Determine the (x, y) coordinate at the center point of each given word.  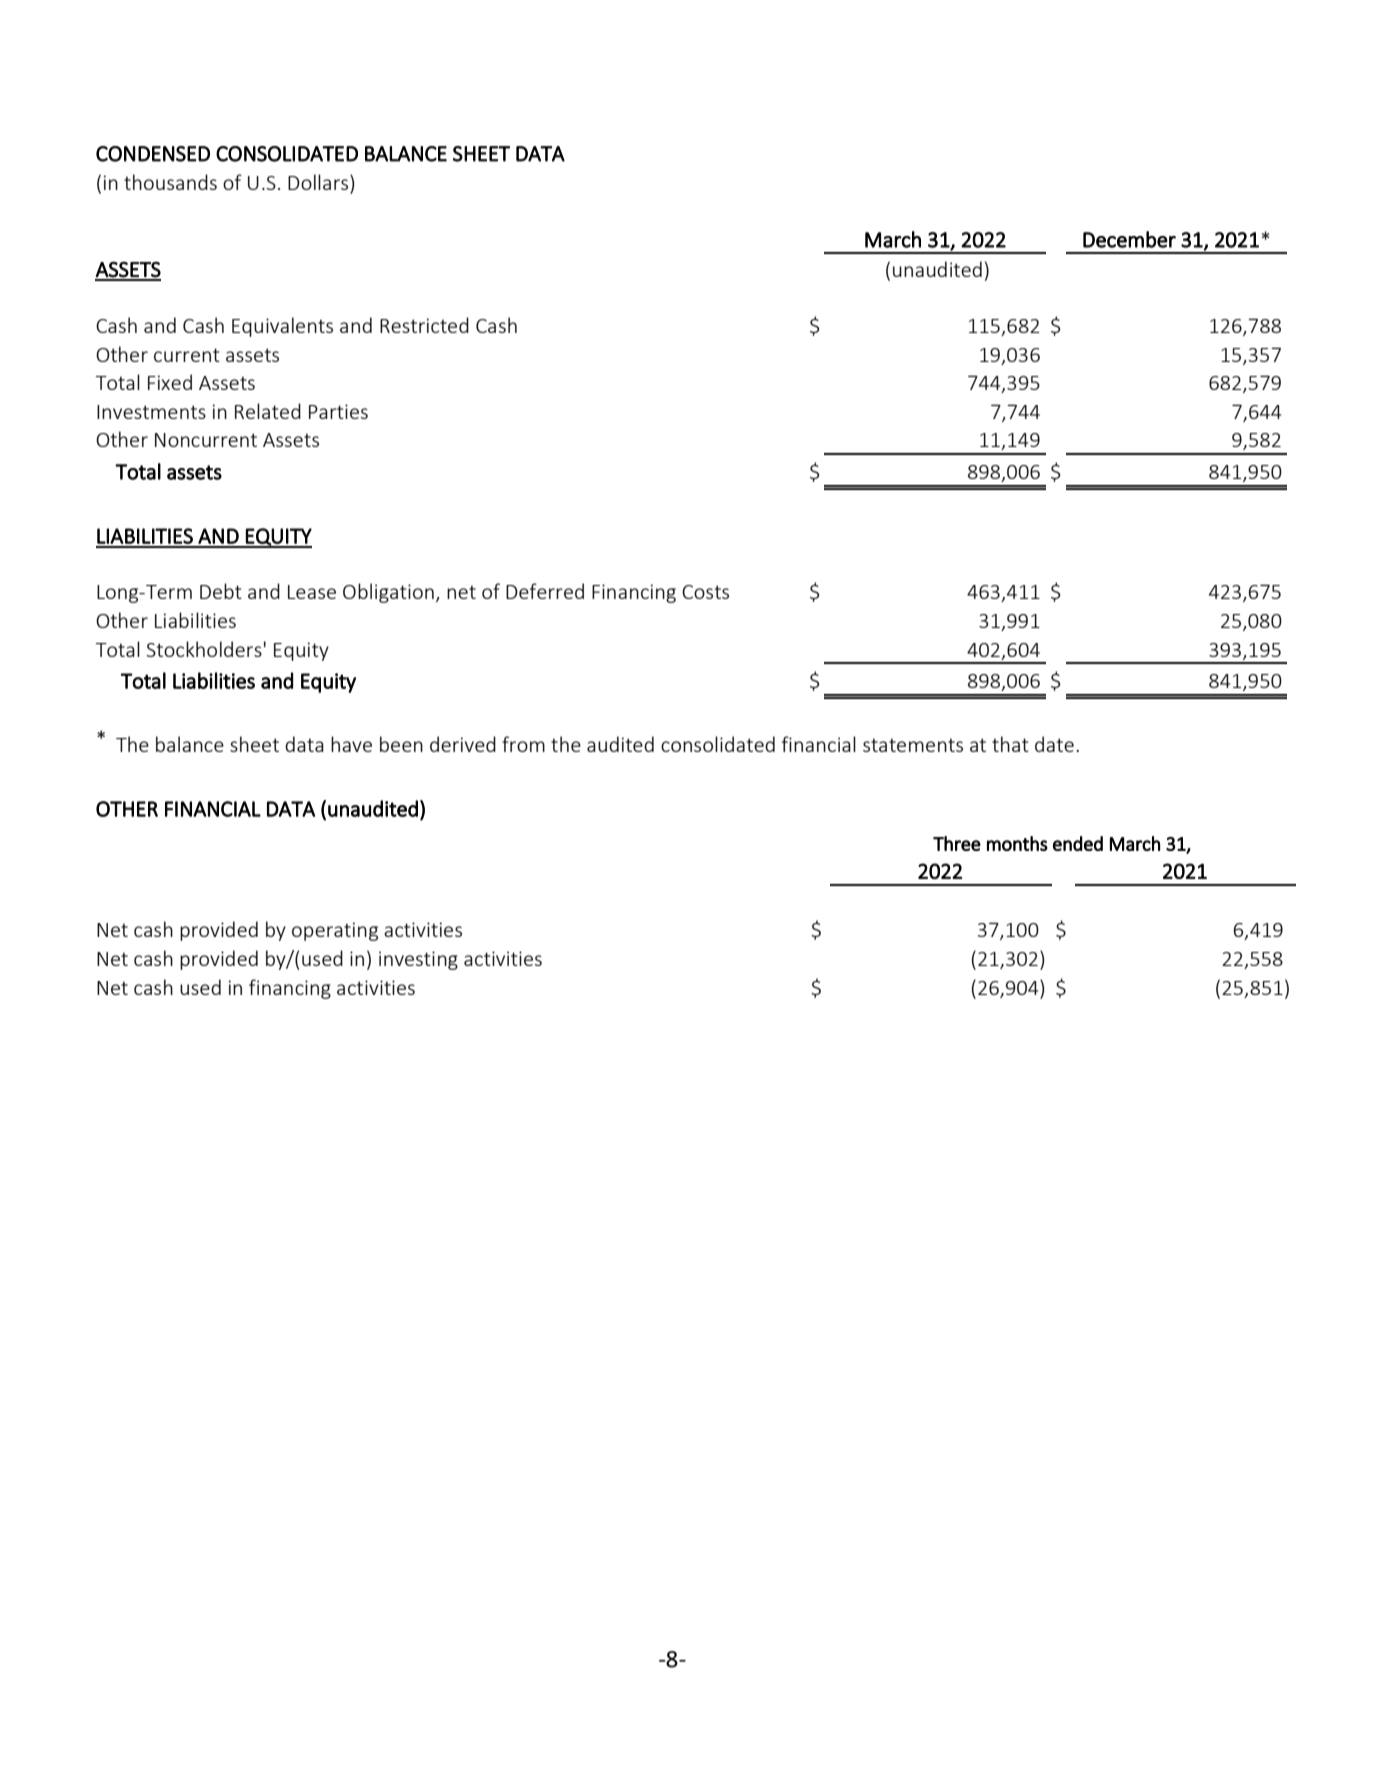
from (523, 744)
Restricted (424, 325)
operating (335, 931)
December (1129, 239)
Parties (338, 411)
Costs (705, 592)
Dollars (319, 182)
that (1010, 744)
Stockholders (204, 649)
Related (268, 411)
